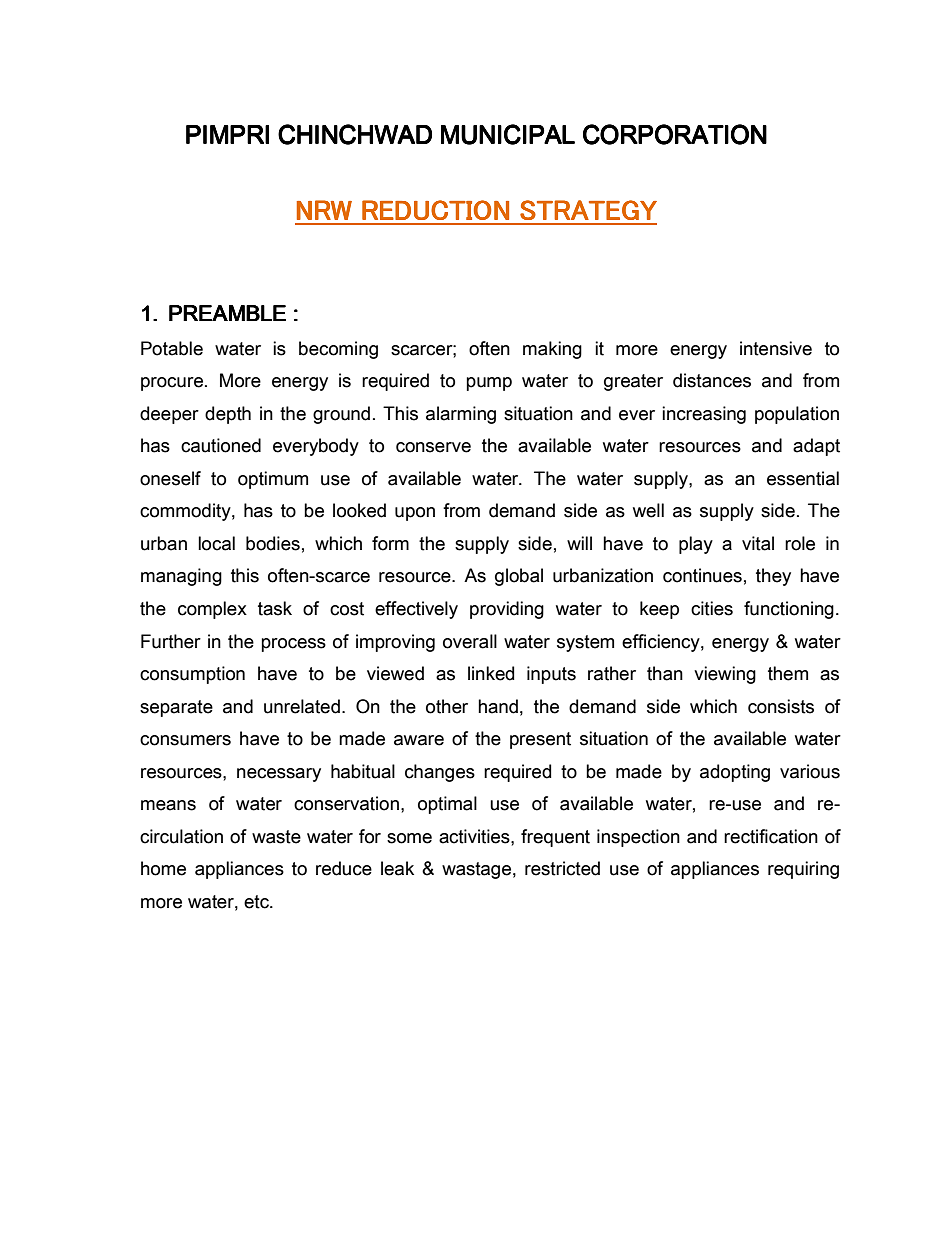 The width and height of the screenshot is (952, 1233). Describe the element at coordinates (216, 543) in the screenshot. I see `local` at that location.
